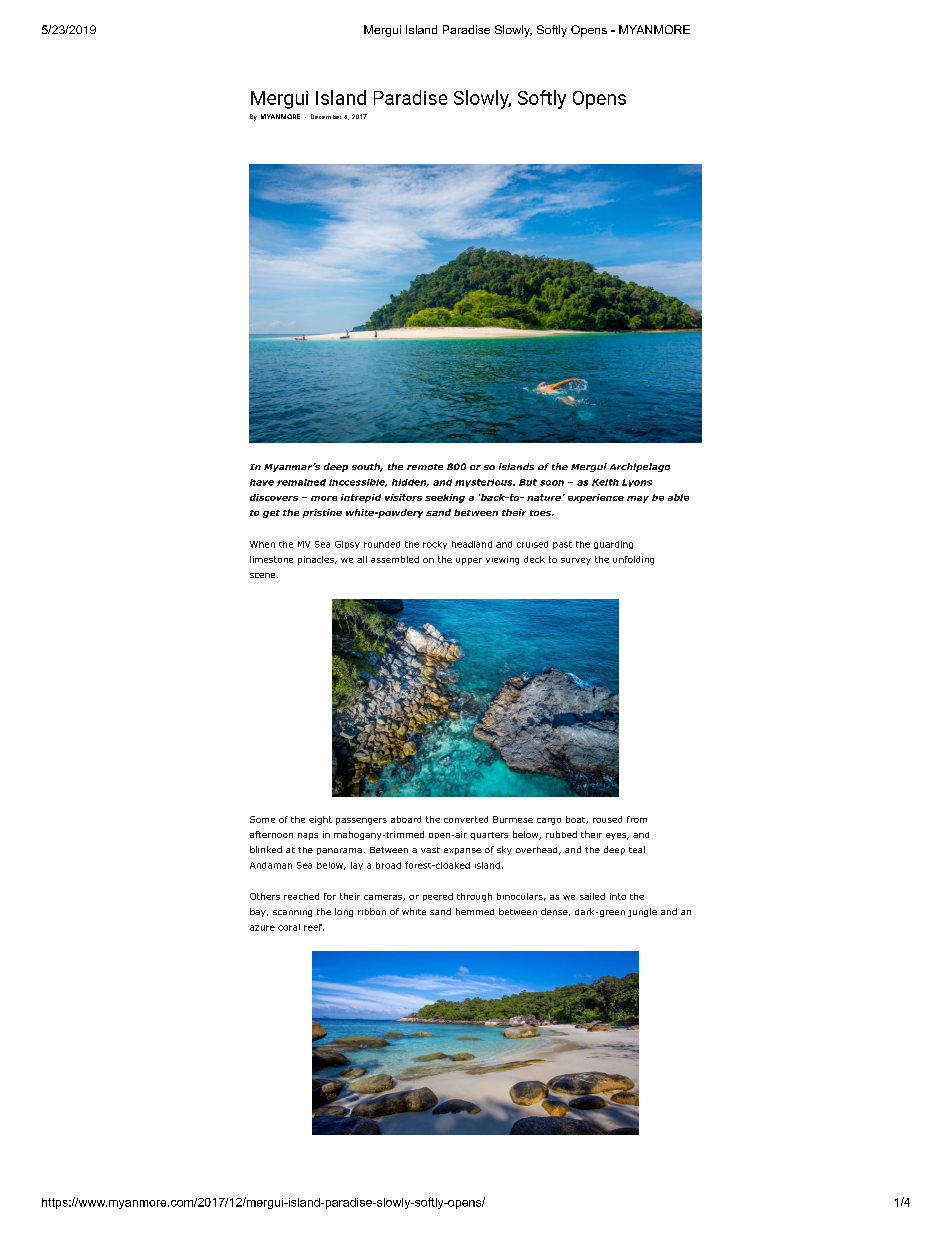  I want to click on Archipelago, so click(640, 467).
